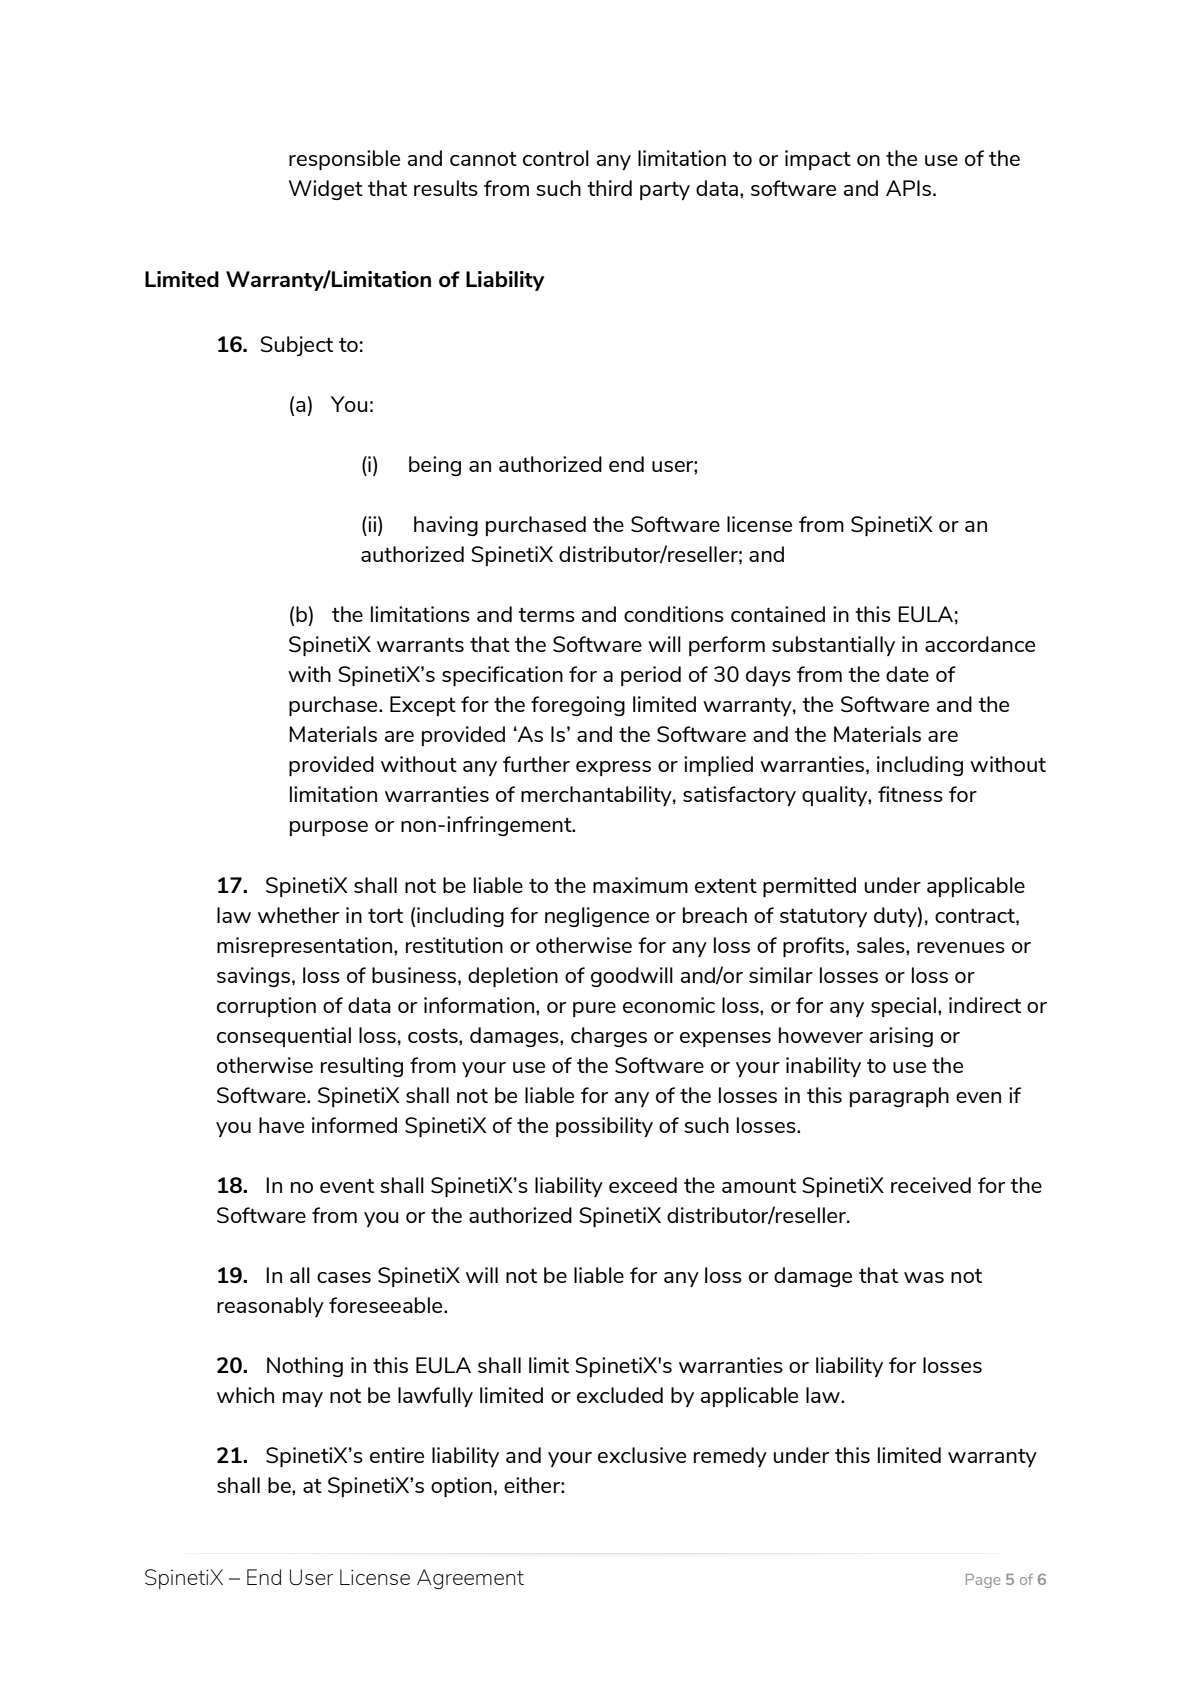  What do you see at coordinates (609, 188) in the screenshot?
I see `third` at bounding box center [609, 188].
